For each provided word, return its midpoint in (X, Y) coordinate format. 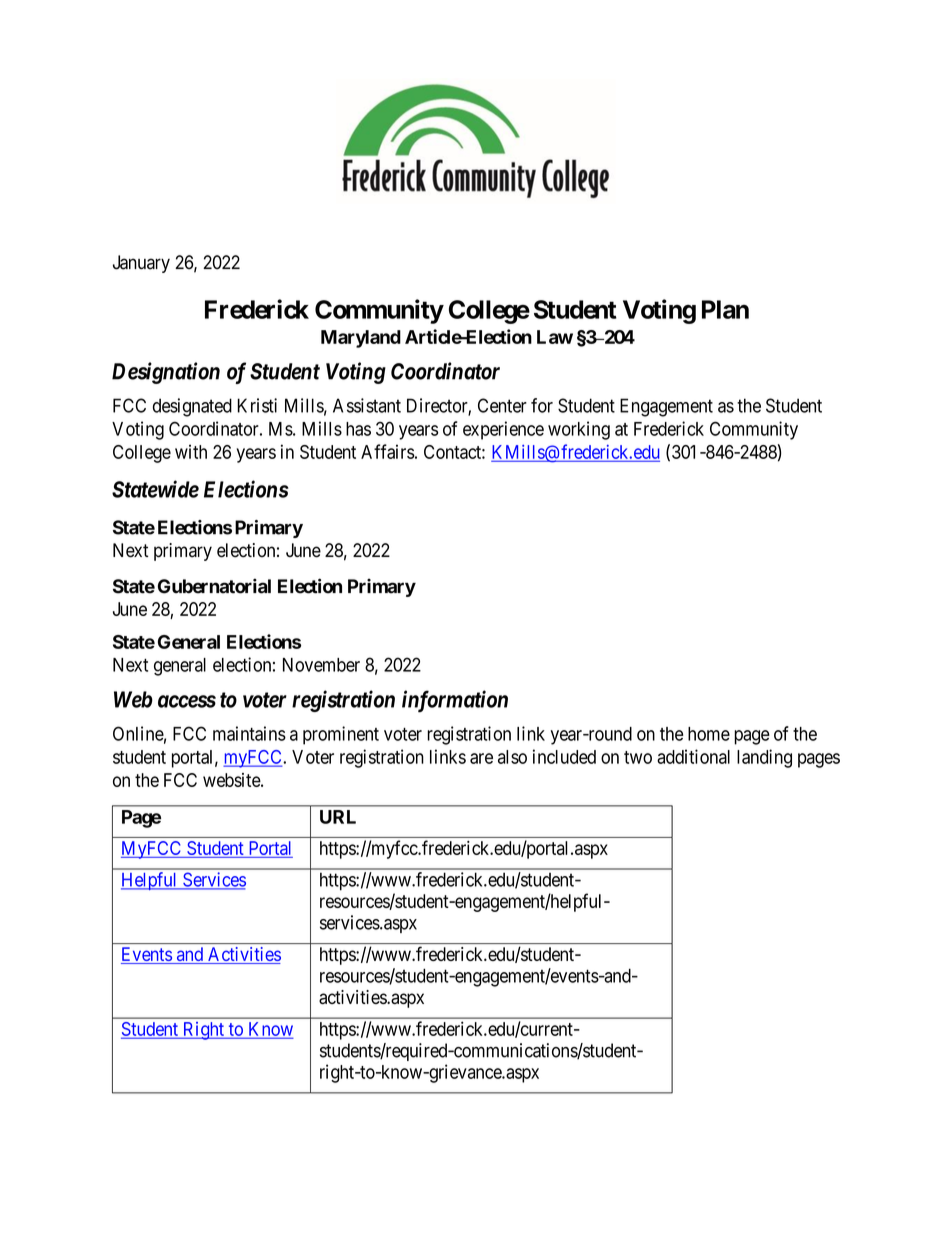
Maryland (361, 339)
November (321, 665)
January (141, 264)
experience (503, 430)
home (709, 734)
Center (502, 405)
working (579, 430)
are (481, 758)
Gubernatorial (214, 586)
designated (192, 407)
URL (338, 817)
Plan (725, 309)
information (455, 701)
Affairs (388, 451)
